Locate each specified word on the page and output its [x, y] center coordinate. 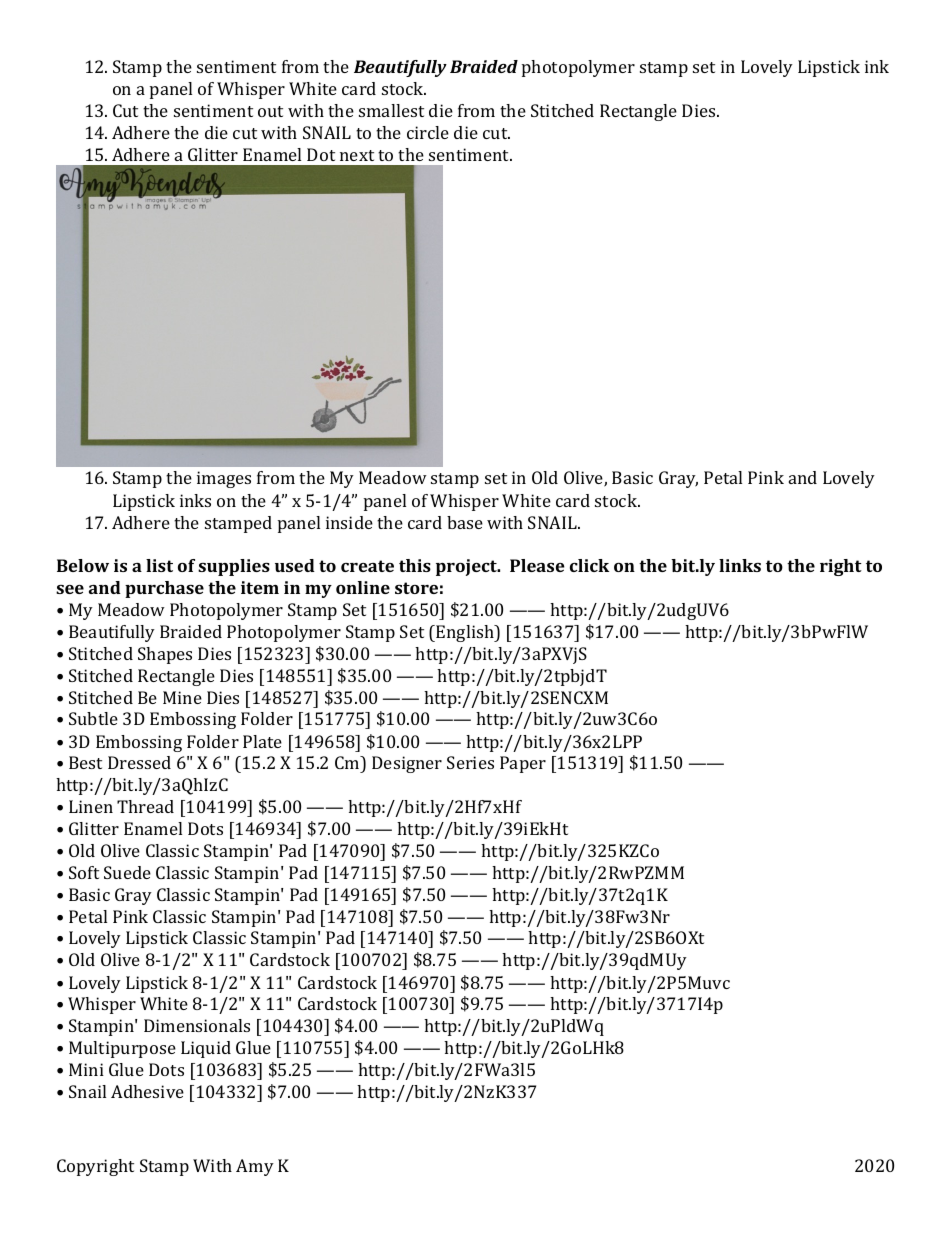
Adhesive [147, 1091]
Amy [255, 1167]
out [270, 111]
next [357, 155]
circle [428, 132]
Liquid [206, 1049]
